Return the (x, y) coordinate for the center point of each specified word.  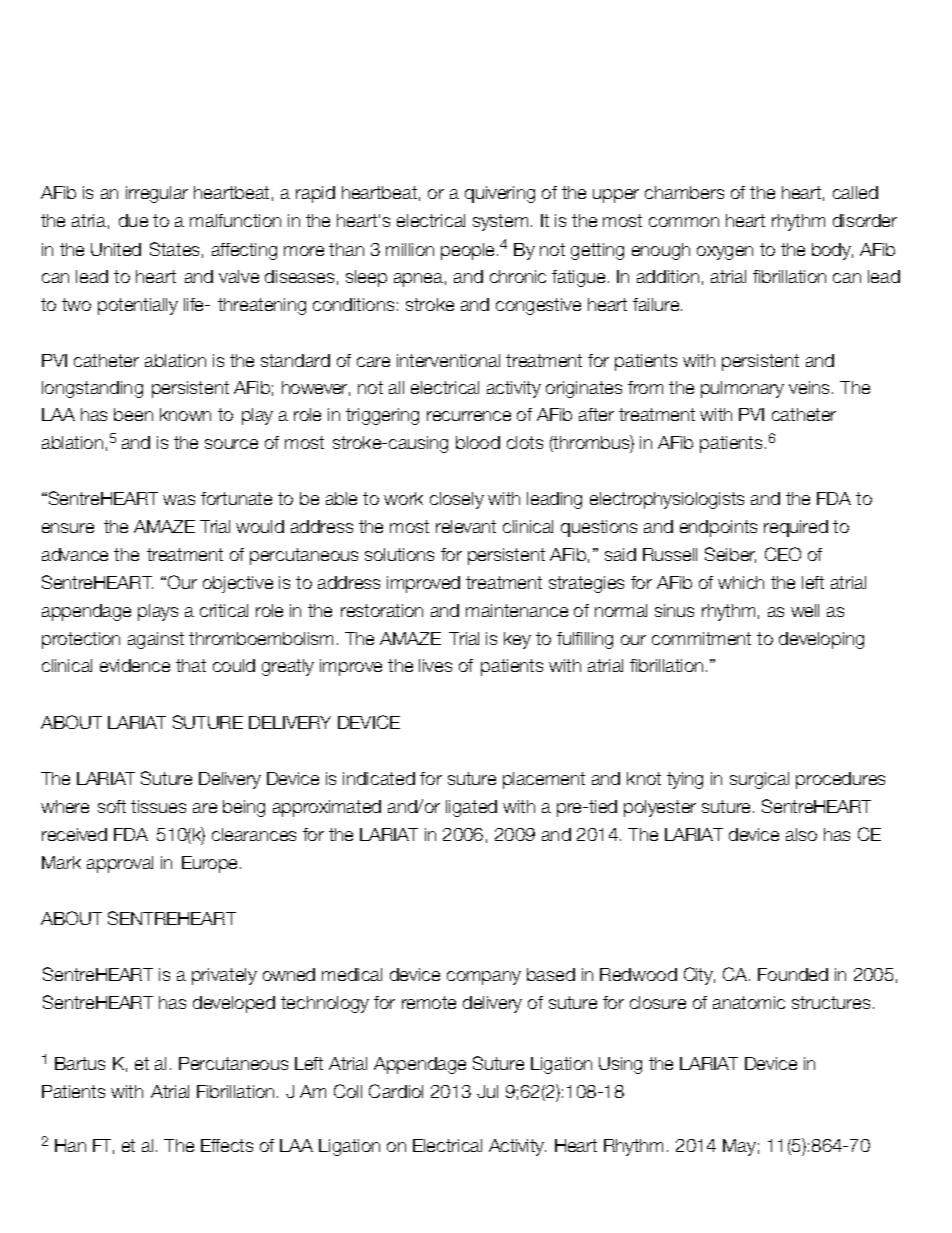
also (801, 834)
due (133, 220)
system (500, 222)
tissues (158, 806)
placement (544, 780)
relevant (466, 526)
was (179, 500)
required (796, 528)
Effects (227, 1145)
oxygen (725, 253)
